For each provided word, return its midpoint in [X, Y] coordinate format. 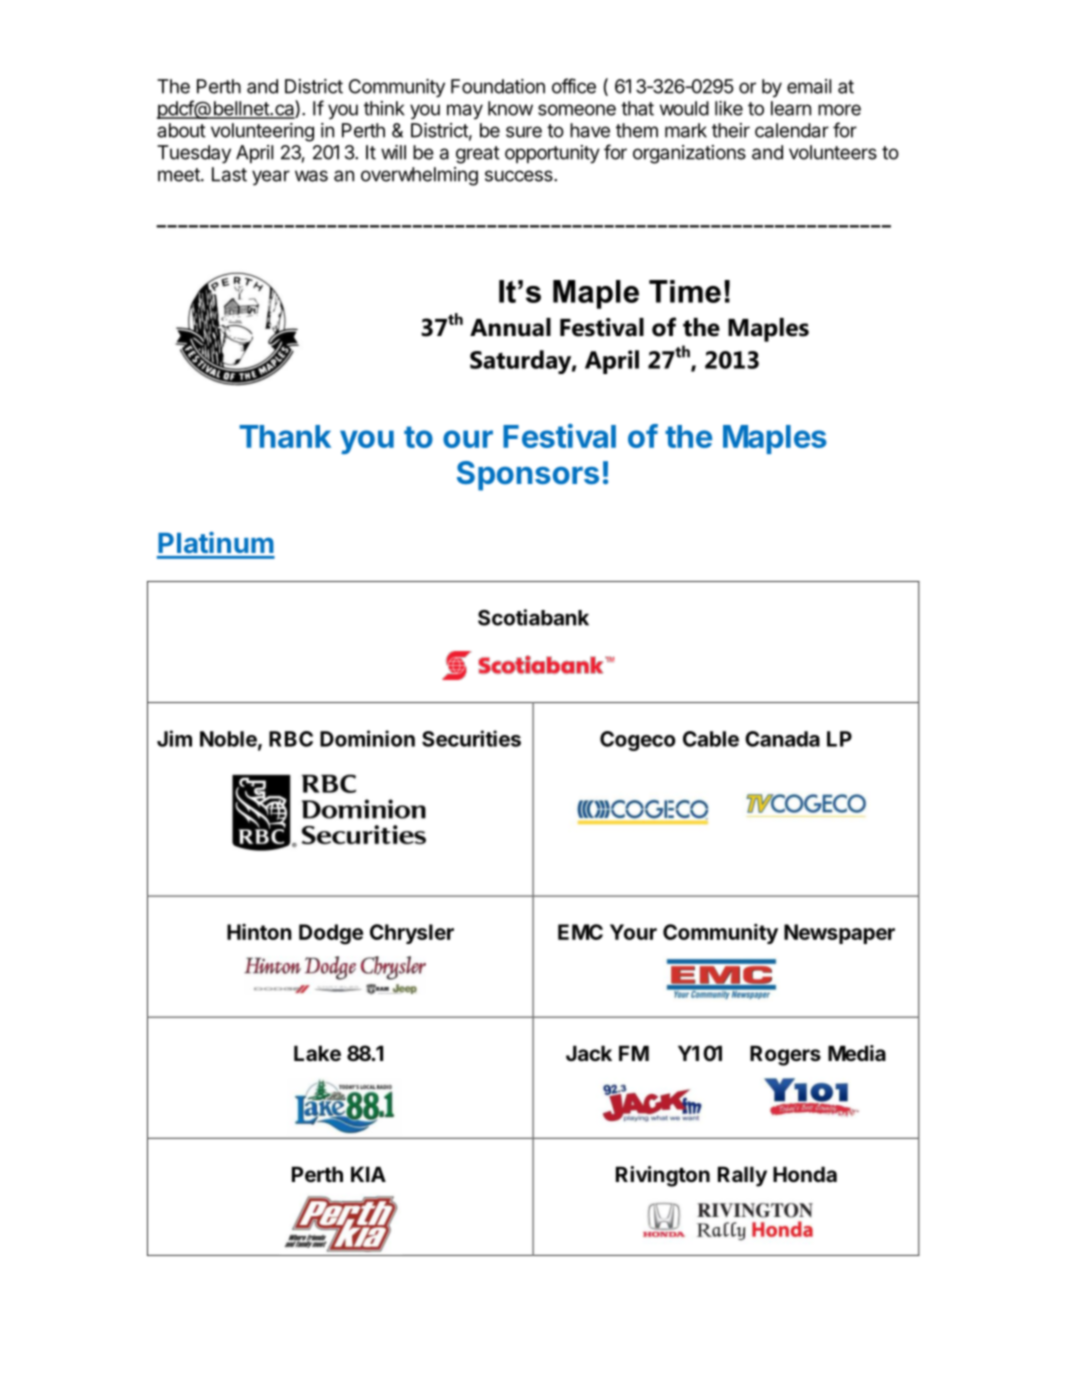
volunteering [262, 132]
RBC [291, 739]
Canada [782, 739]
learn [791, 108]
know [510, 108]
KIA [368, 1174]
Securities [471, 738]
